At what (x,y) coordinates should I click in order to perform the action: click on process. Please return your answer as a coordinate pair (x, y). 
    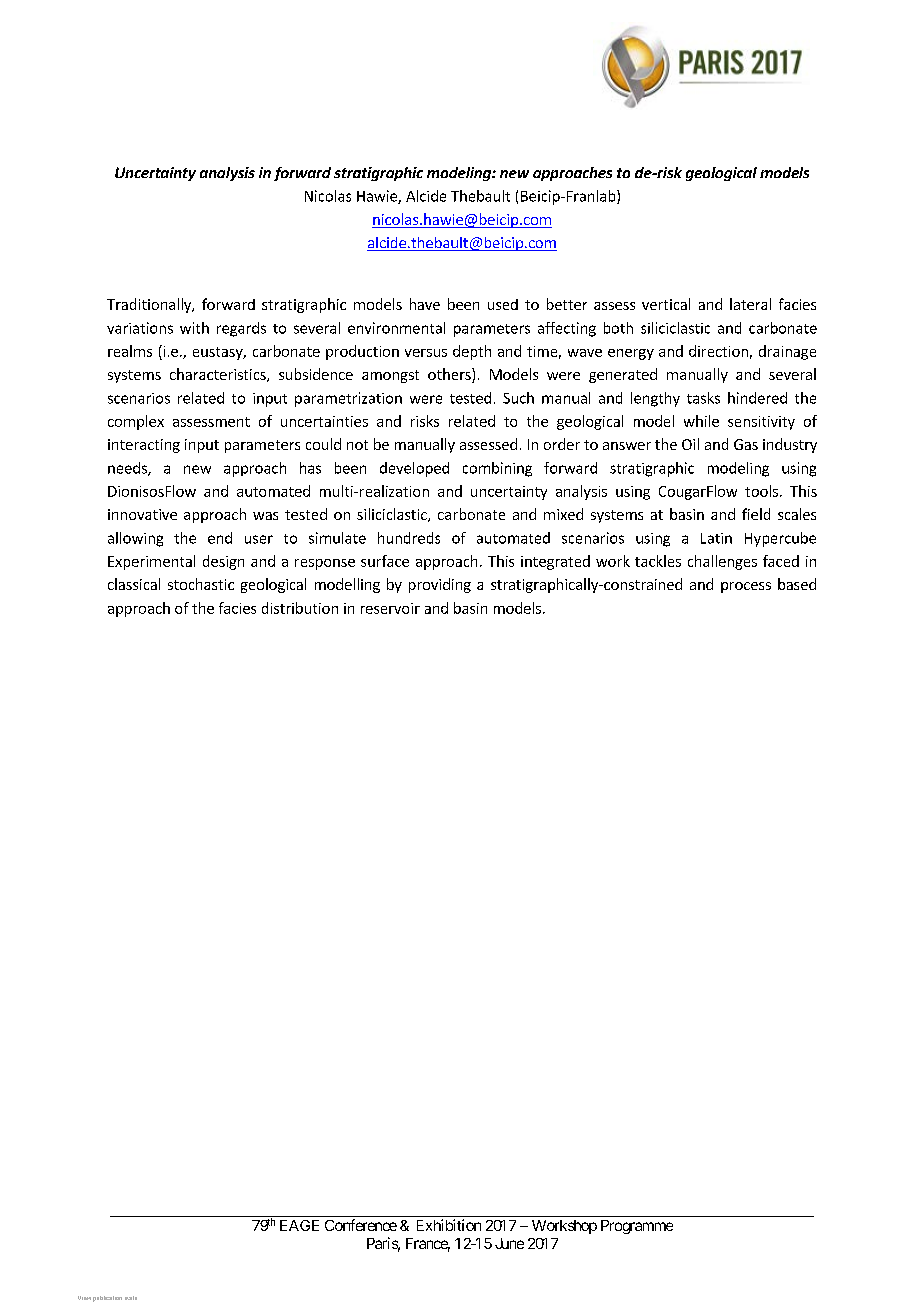
    Looking at the image, I should click on (746, 587).
